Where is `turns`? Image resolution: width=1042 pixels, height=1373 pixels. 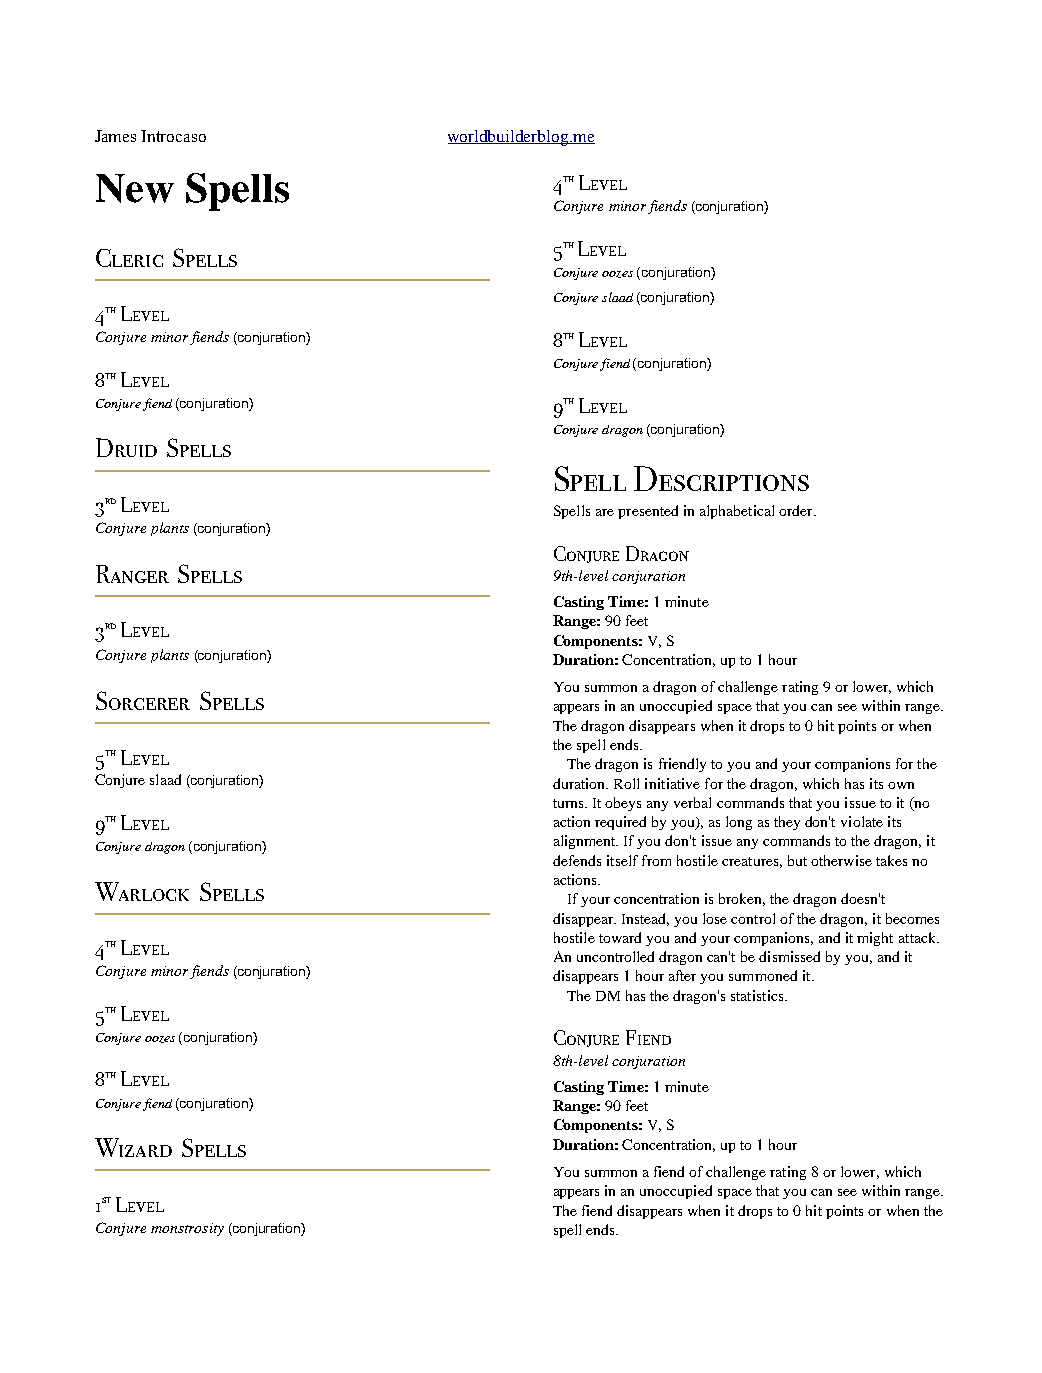 turns is located at coordinates (569, 803).
